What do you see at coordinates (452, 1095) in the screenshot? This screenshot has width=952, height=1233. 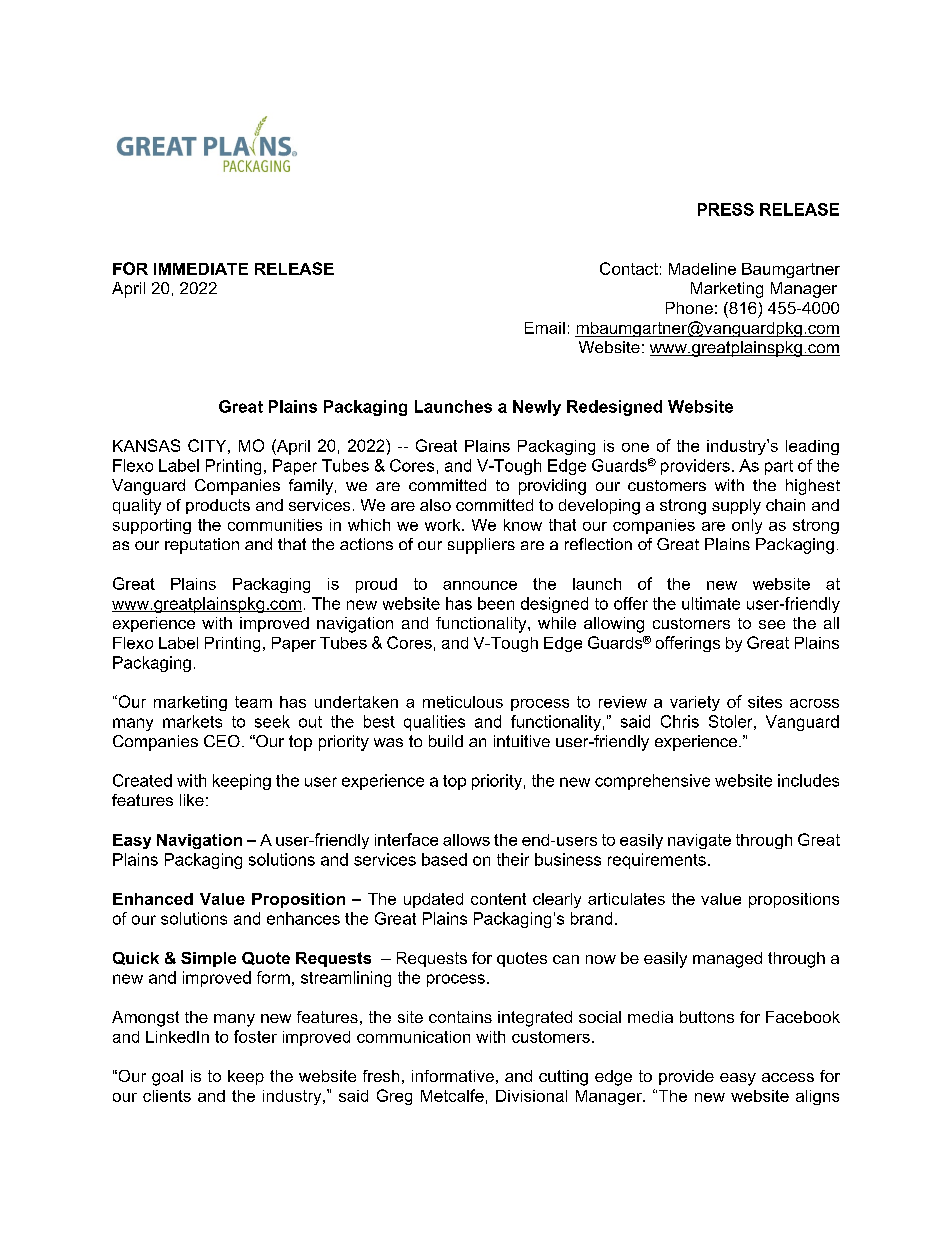 I see `Metcalfe` at bounding box center [452, 1095].
